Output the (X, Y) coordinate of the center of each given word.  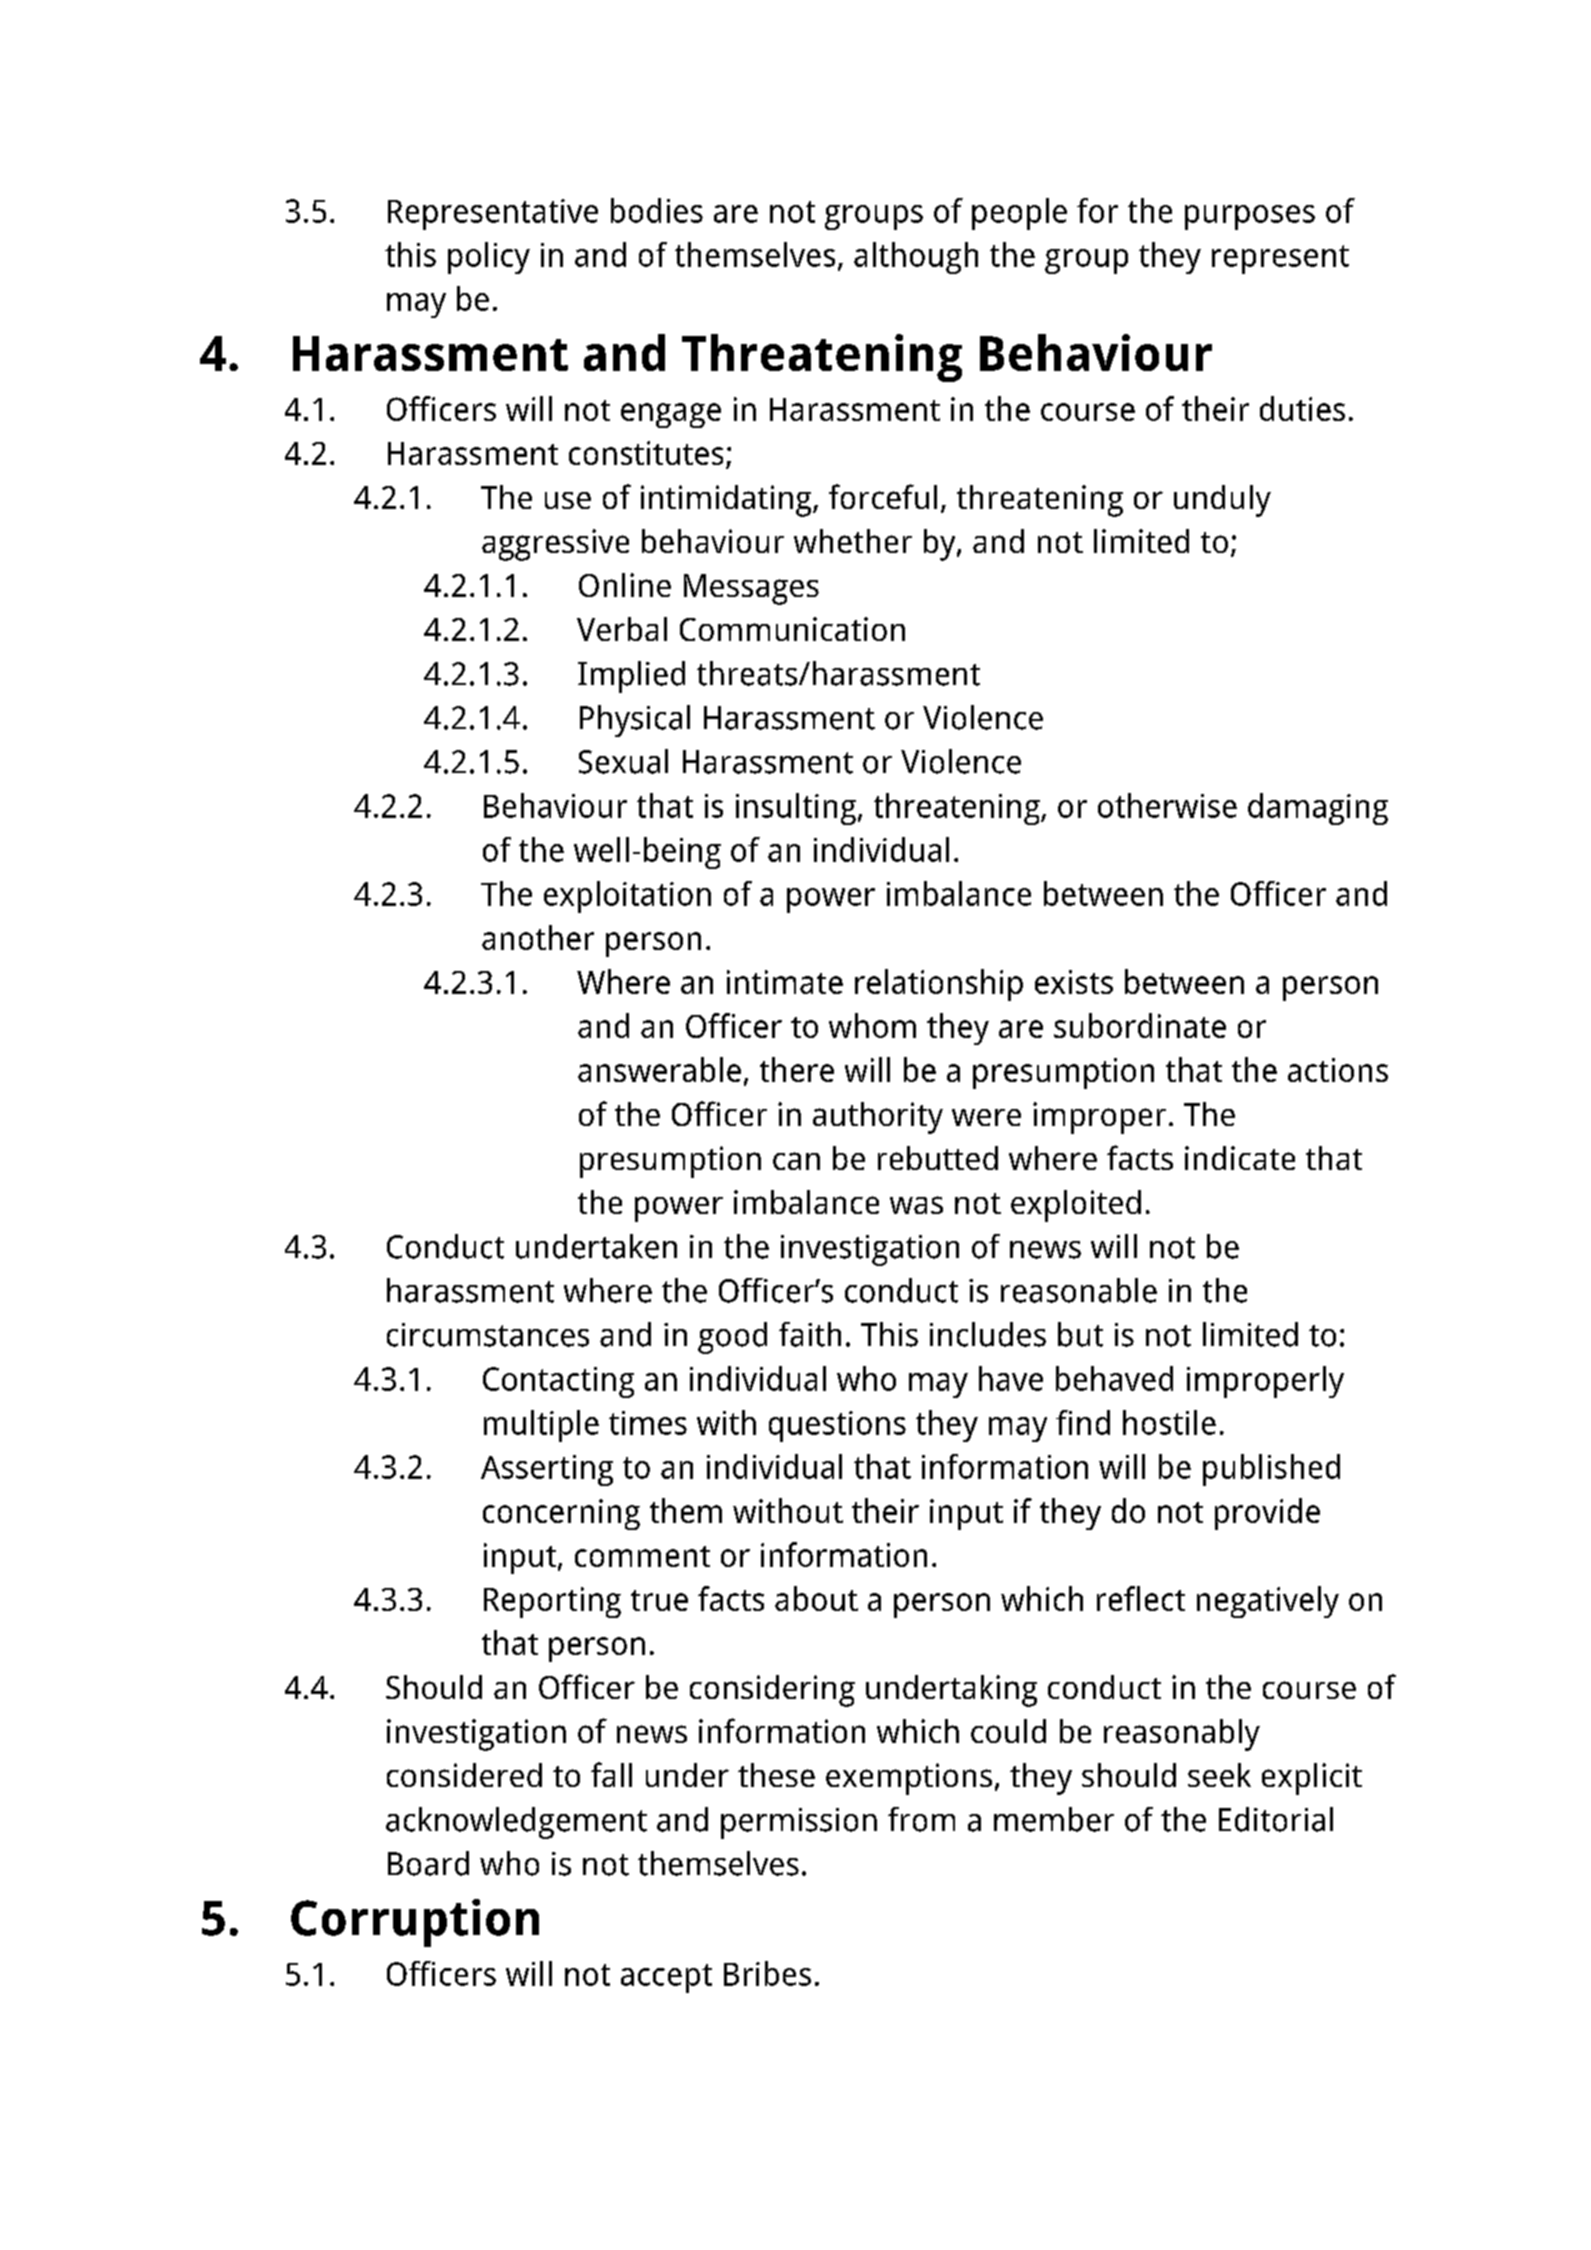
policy (489, 258)
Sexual (623, 761)
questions (837, 1426)
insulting (796, 809)
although (916, 258)
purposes (1250, 217)
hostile (1169, 1422)
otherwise (1167, 805)
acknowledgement (516, 1823)
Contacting (558, 1382)
